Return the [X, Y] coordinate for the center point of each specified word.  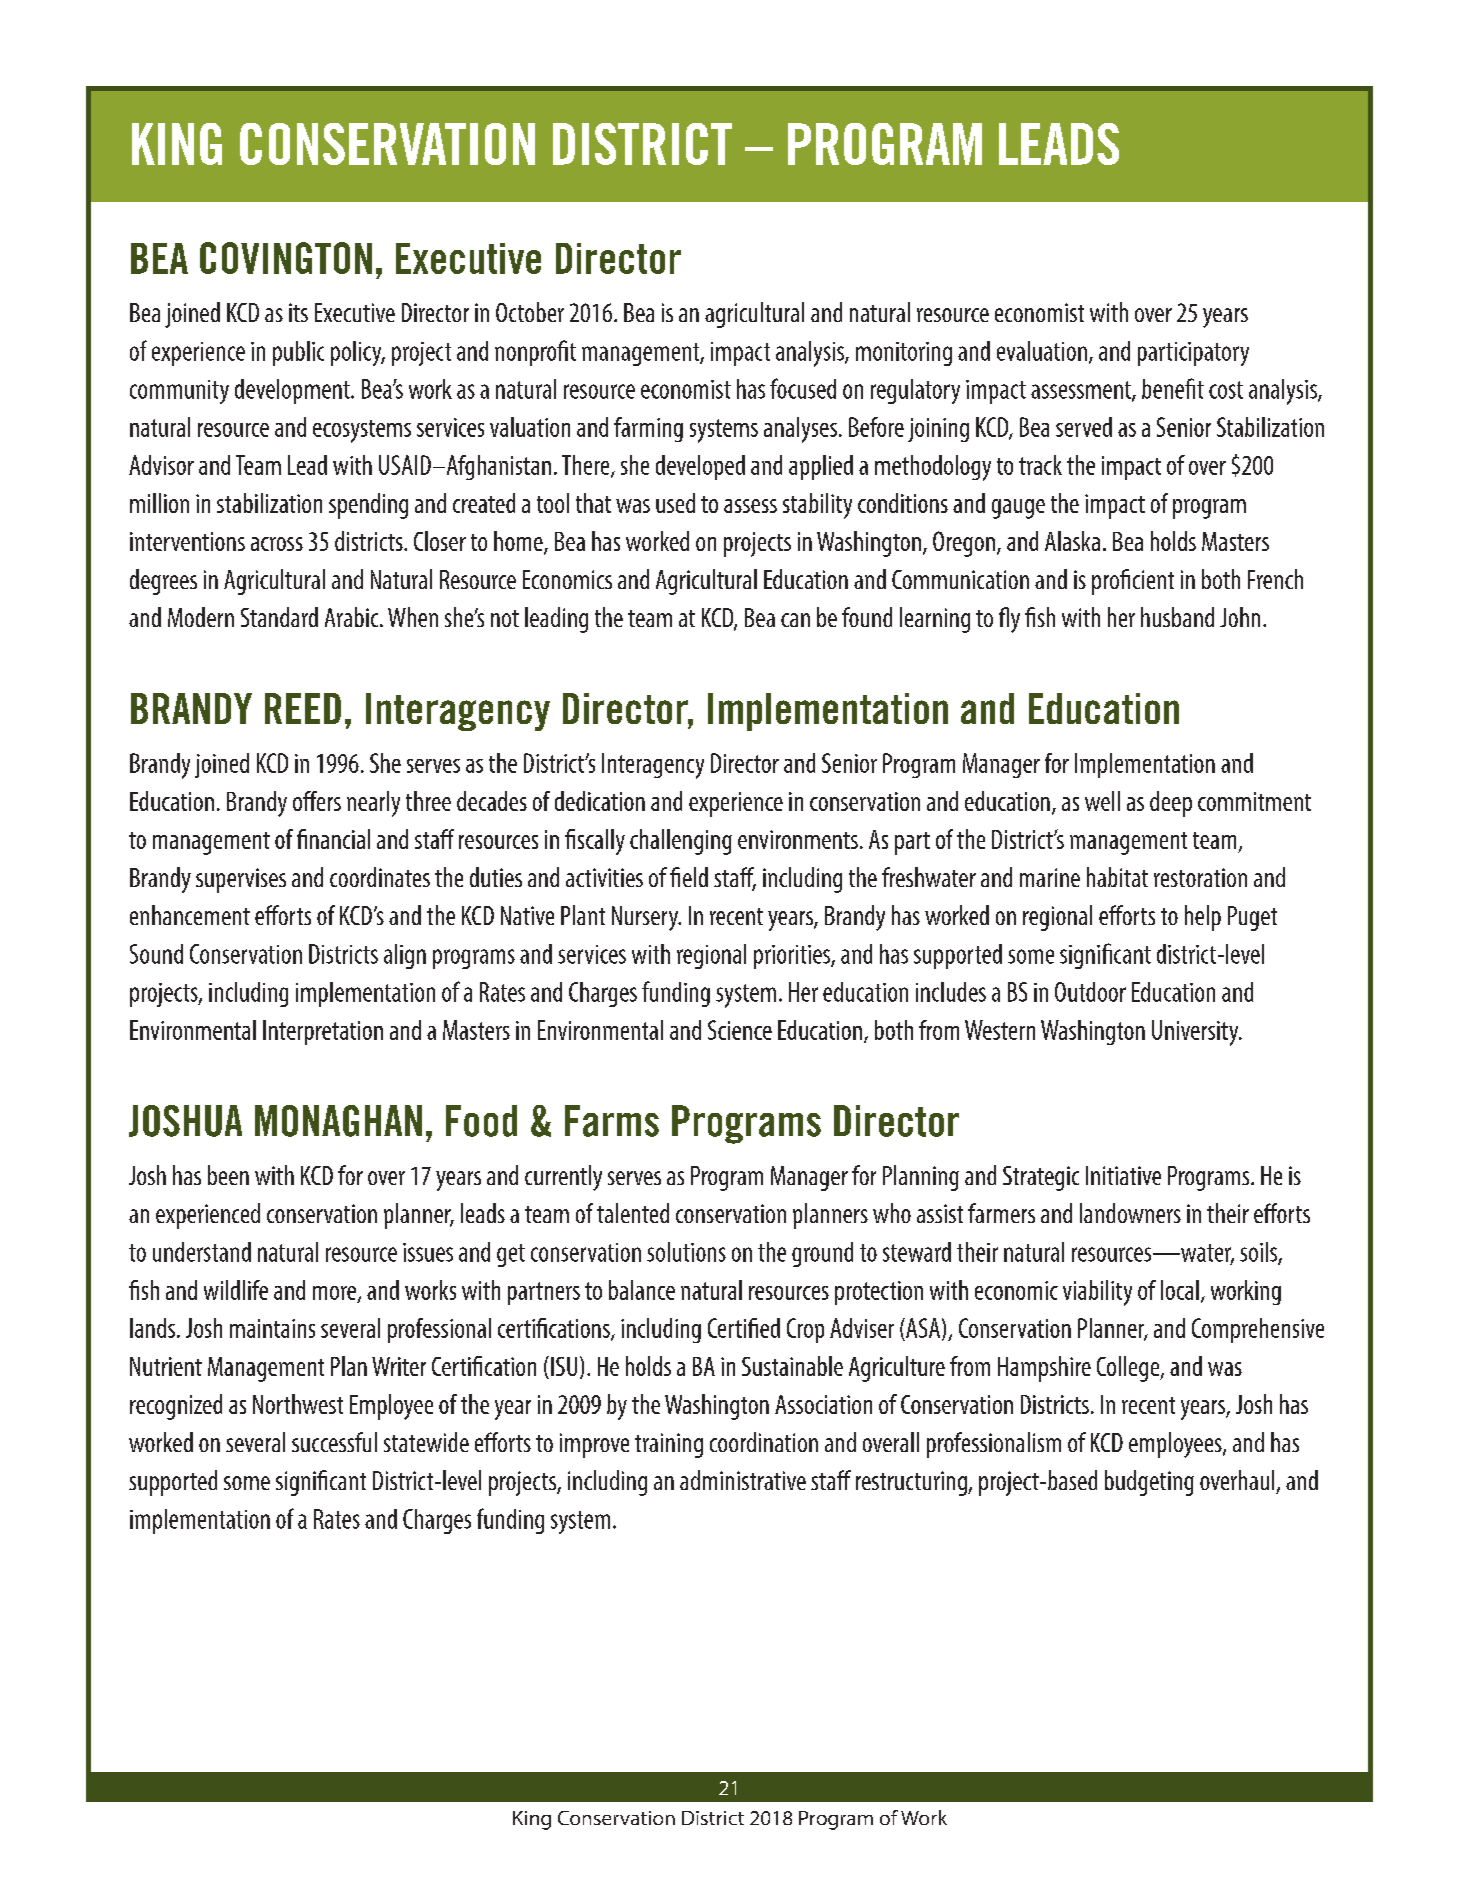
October [530, 312]
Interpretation [323, 1032]
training [669, 1445]
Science [740, 1030]
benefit [1173, 388]
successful [334, 1442]
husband [1177, 617]
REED [303, 708]
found [867, 617]
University [1196, 1033]
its [298, 312]
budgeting [1149, 1483]
